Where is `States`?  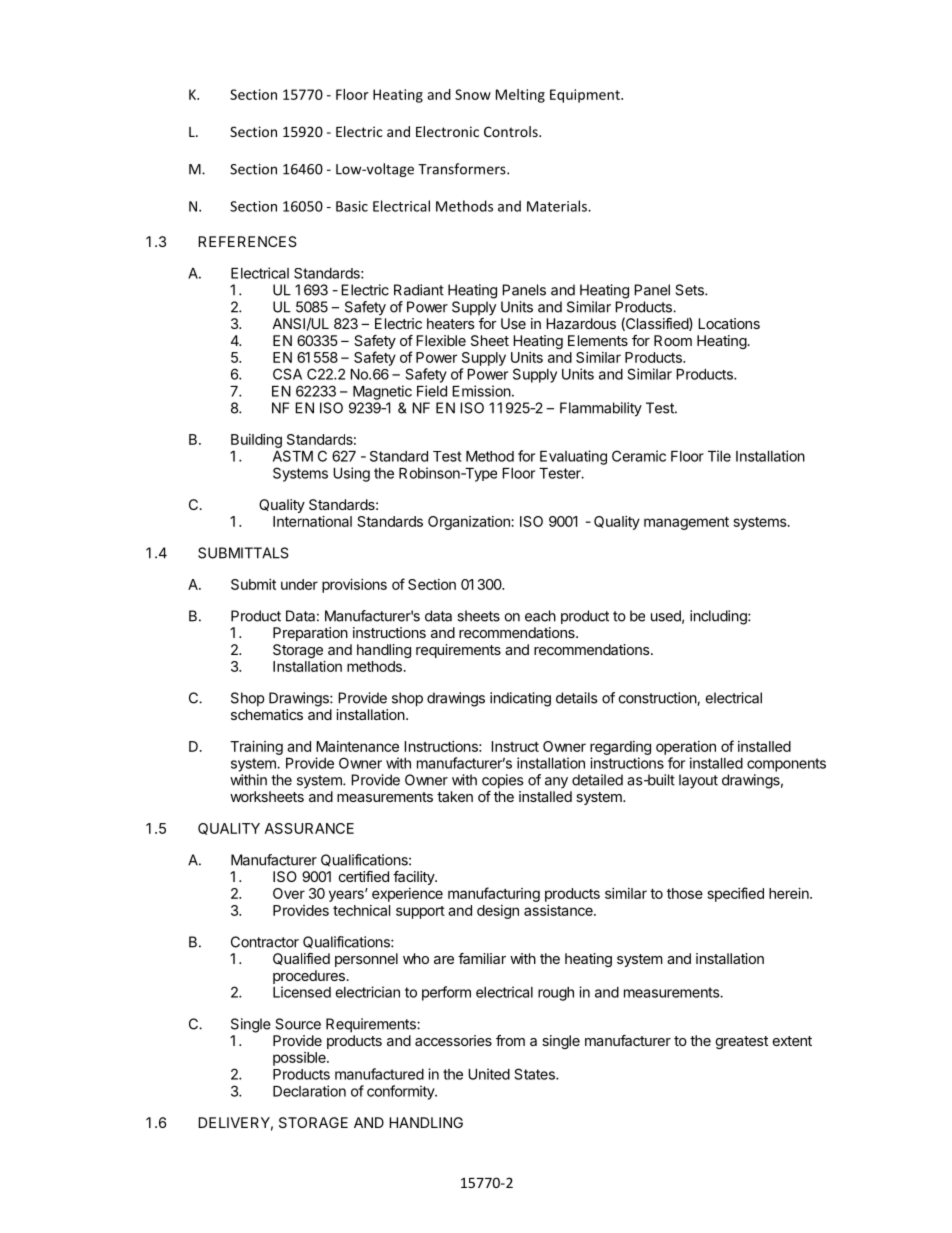
States is located at coordinates (535, 1074).
